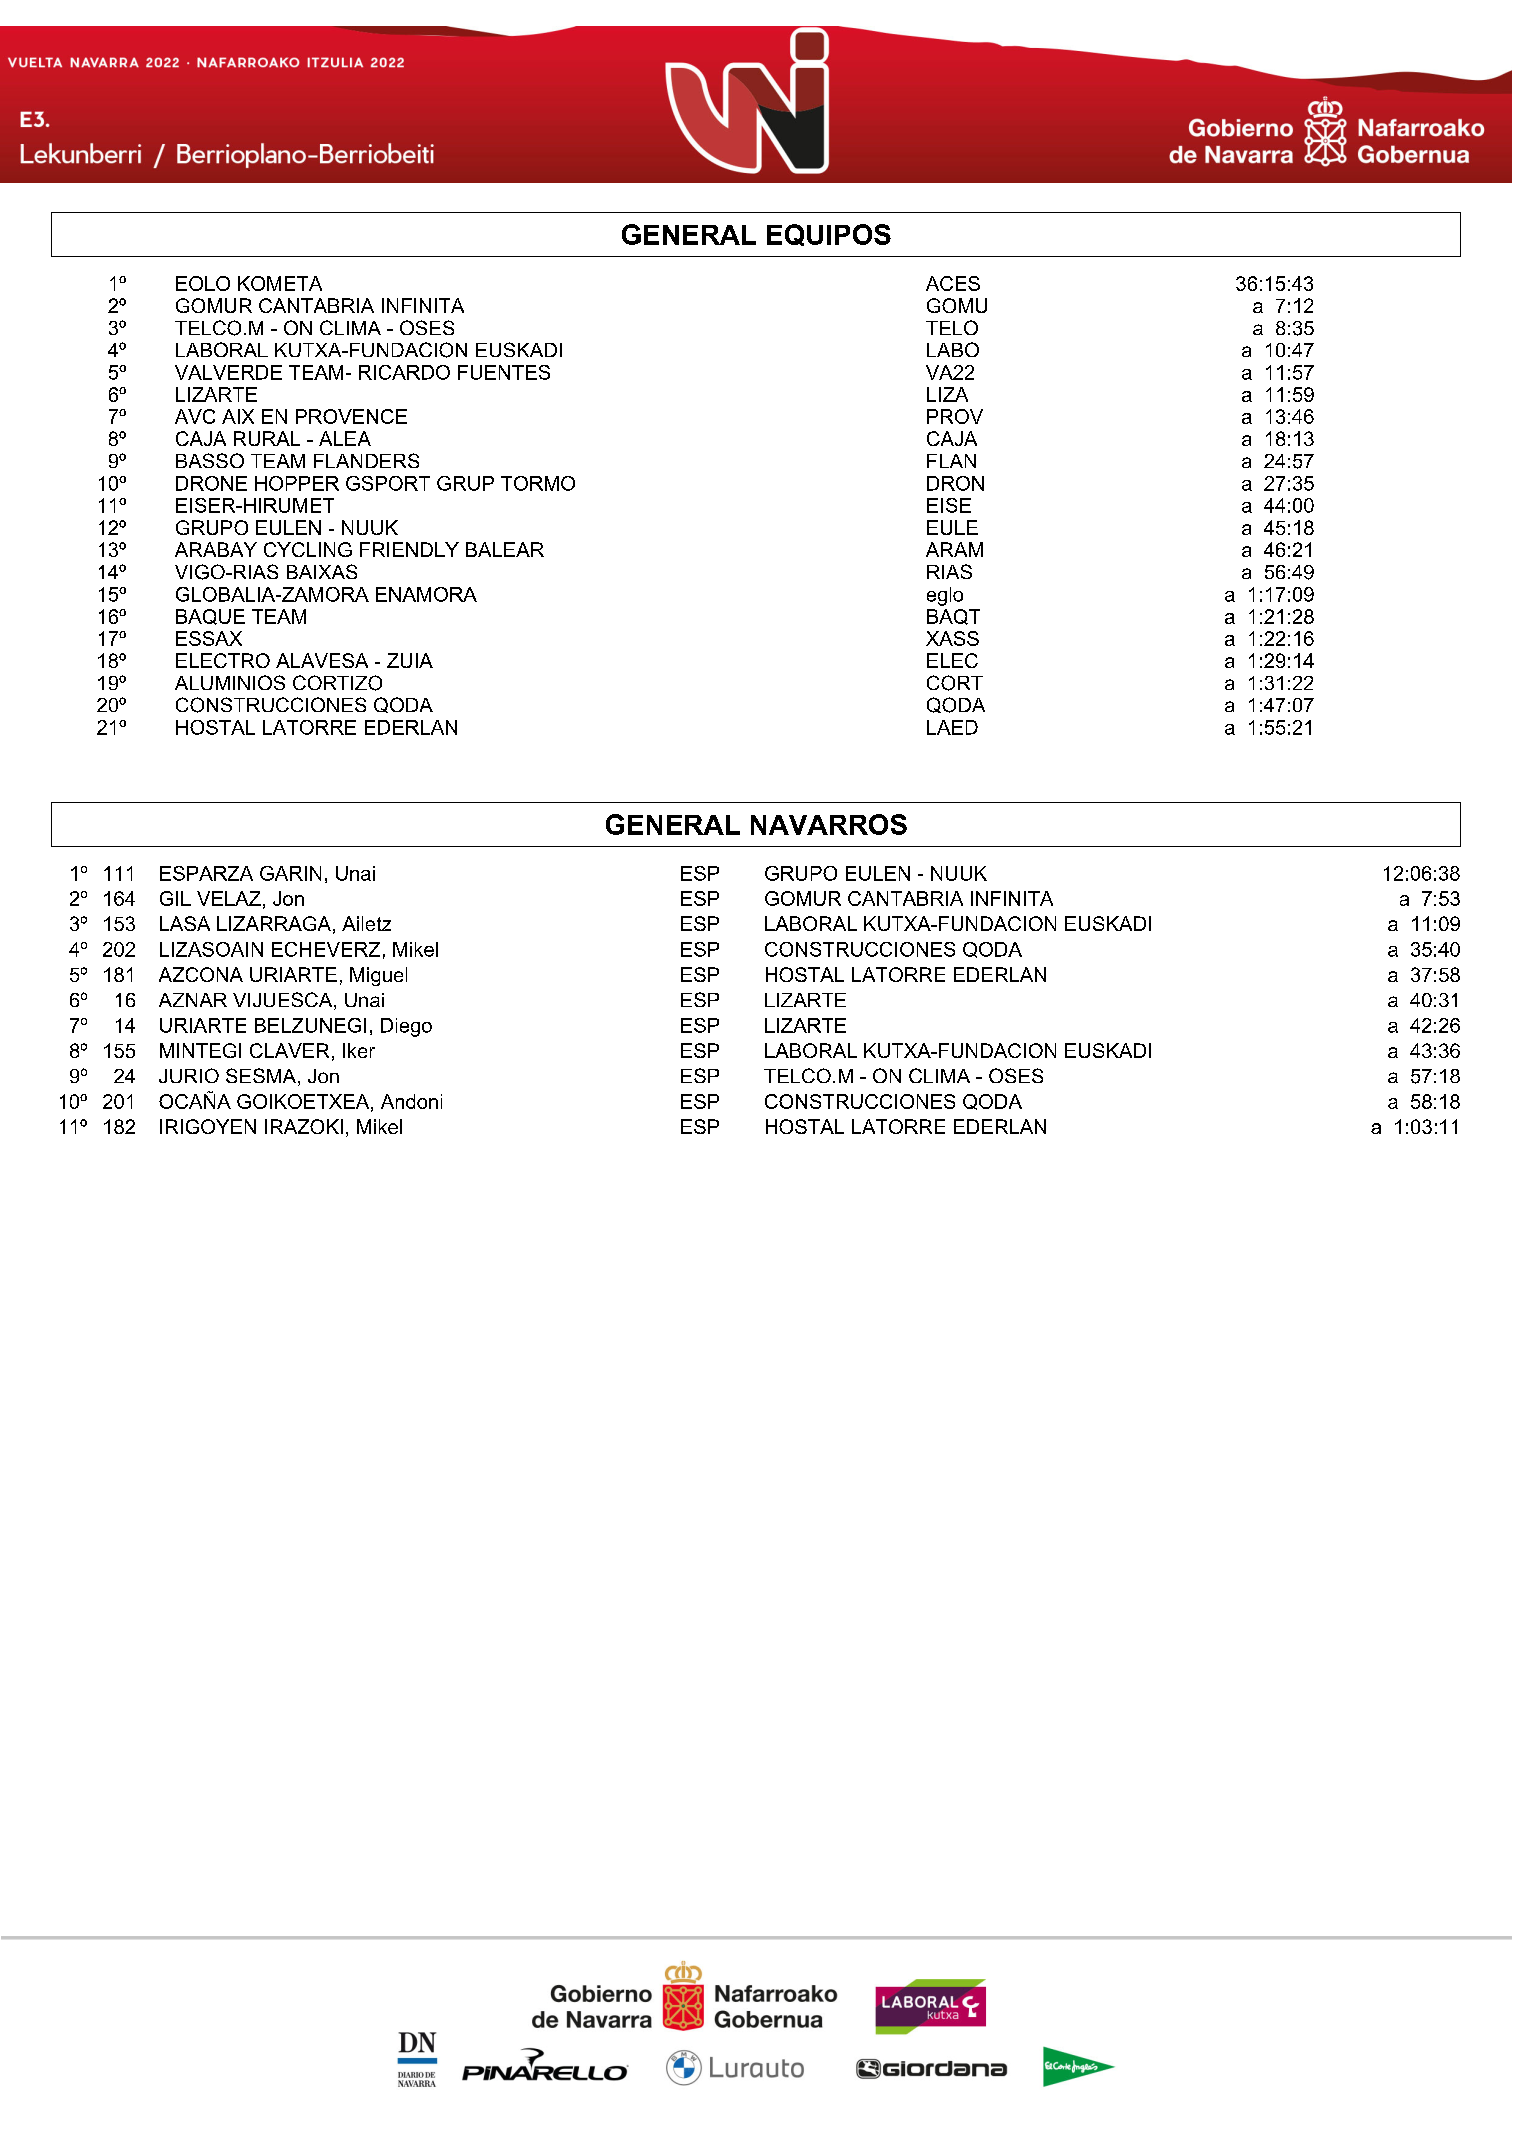 The height and width of the screenshot is (2141, 1513). I want to click on Miguel, so click(378, 976).
